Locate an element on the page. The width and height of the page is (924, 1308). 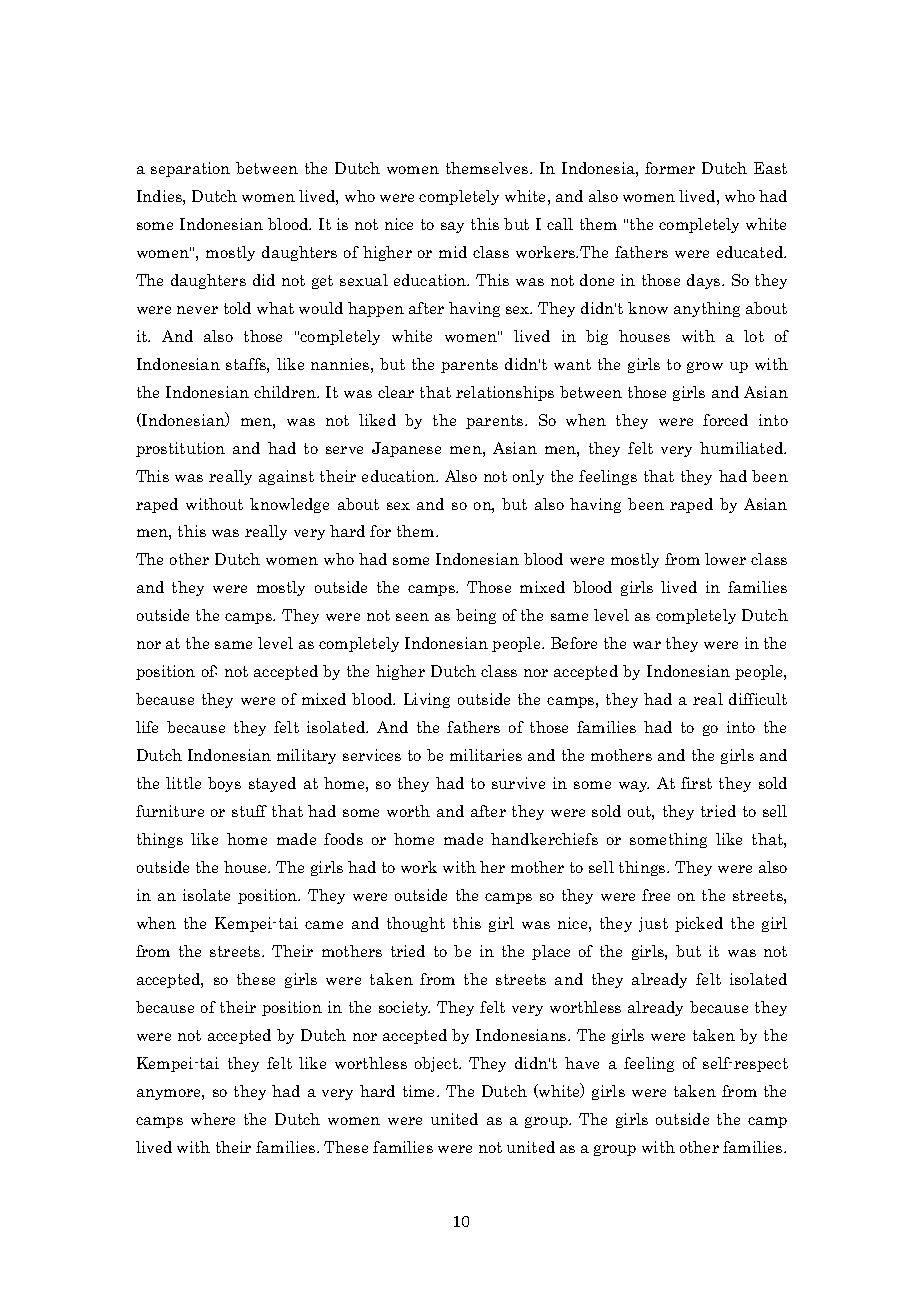
former is located at coordinates (670, 168).
